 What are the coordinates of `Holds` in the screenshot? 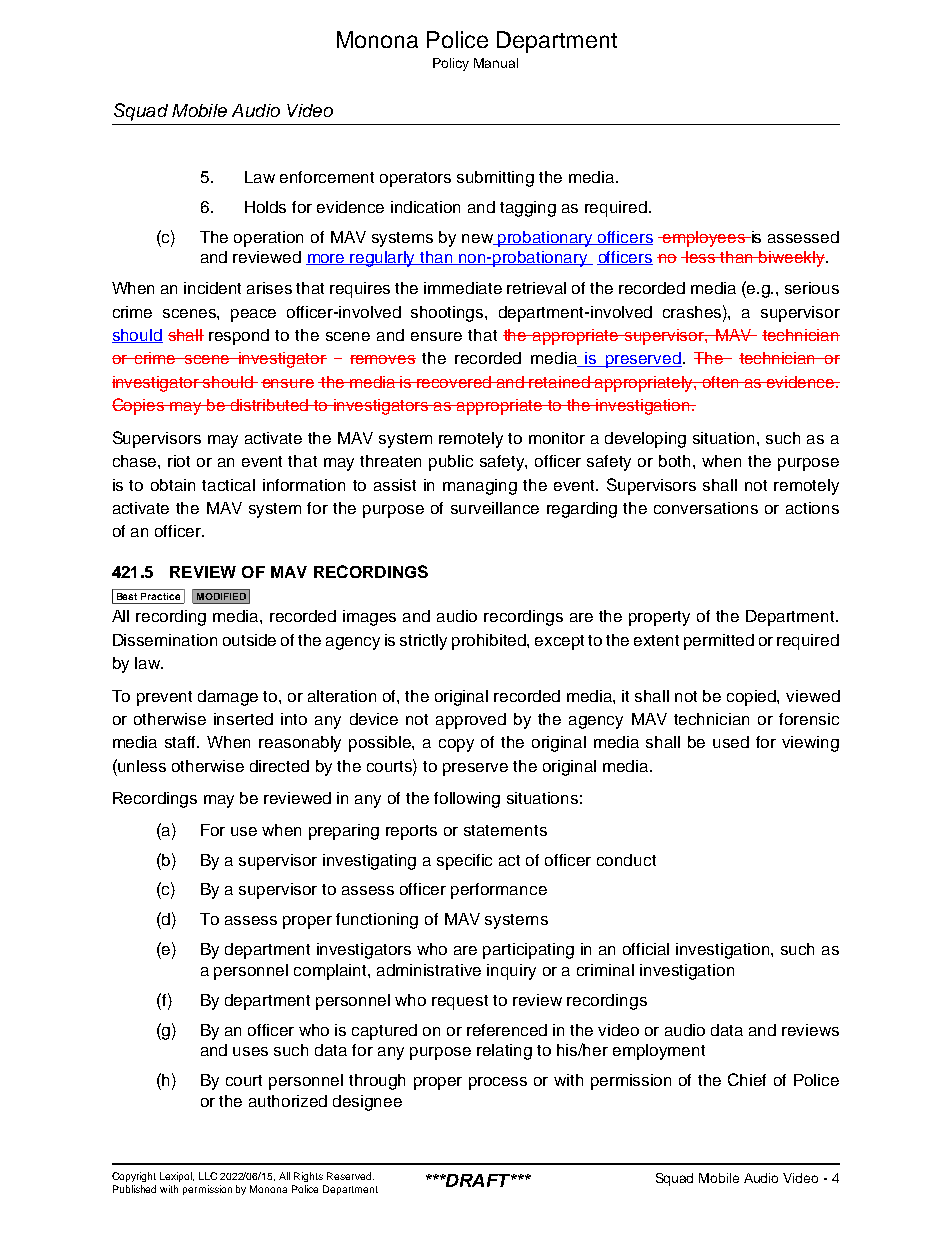 It's located at (265, 207).
